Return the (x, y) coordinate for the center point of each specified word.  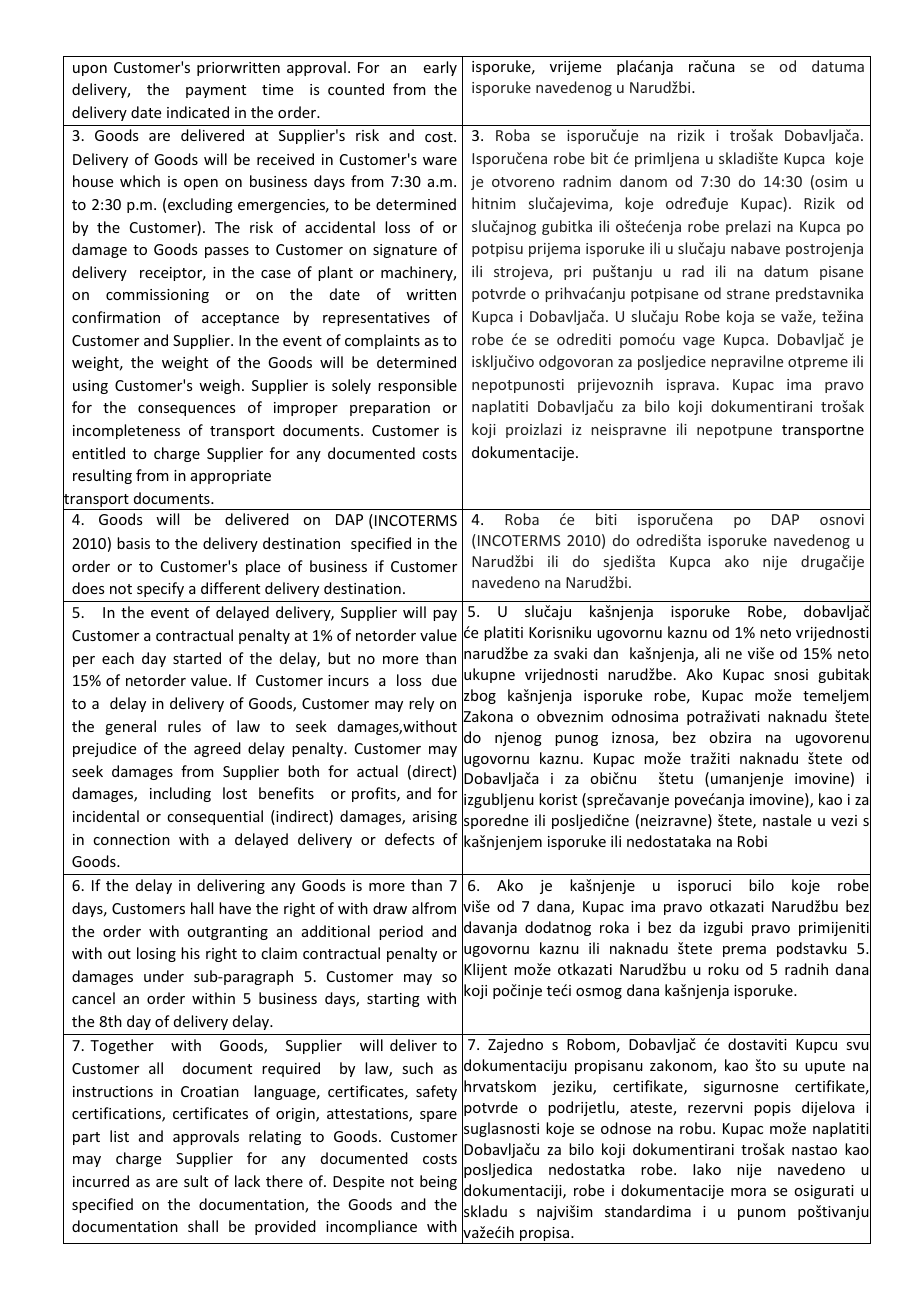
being (438, 1182)
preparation (390, 409)
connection (131, 839)
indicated (198, 112)
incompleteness (126, 431)
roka (614, 927)
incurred (101, 1181)
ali (712, 653)
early (440, 68)
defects (409, 839)
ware (440, 161)
